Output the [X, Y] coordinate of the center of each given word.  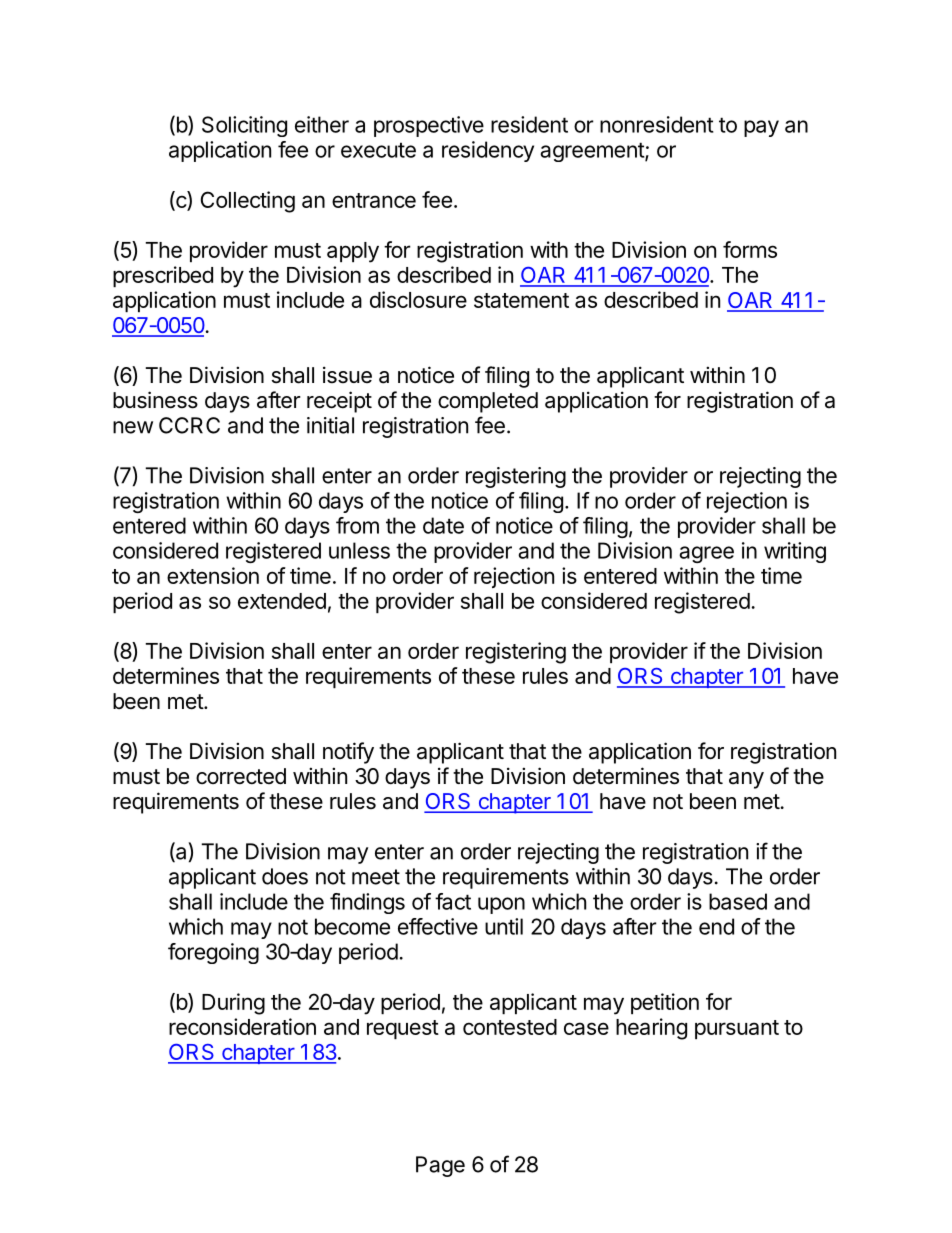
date [443, 525]
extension [213, 575]
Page [440, 1166]
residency [488, 151]
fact [453, 901]
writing [795, 552]
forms [750, 249]
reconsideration [242, 1026]
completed [488, 402]
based [738, 901]
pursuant [737, 1029]
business [155, 400]
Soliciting [244, 126]
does [285, 876]
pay [761, 128]
